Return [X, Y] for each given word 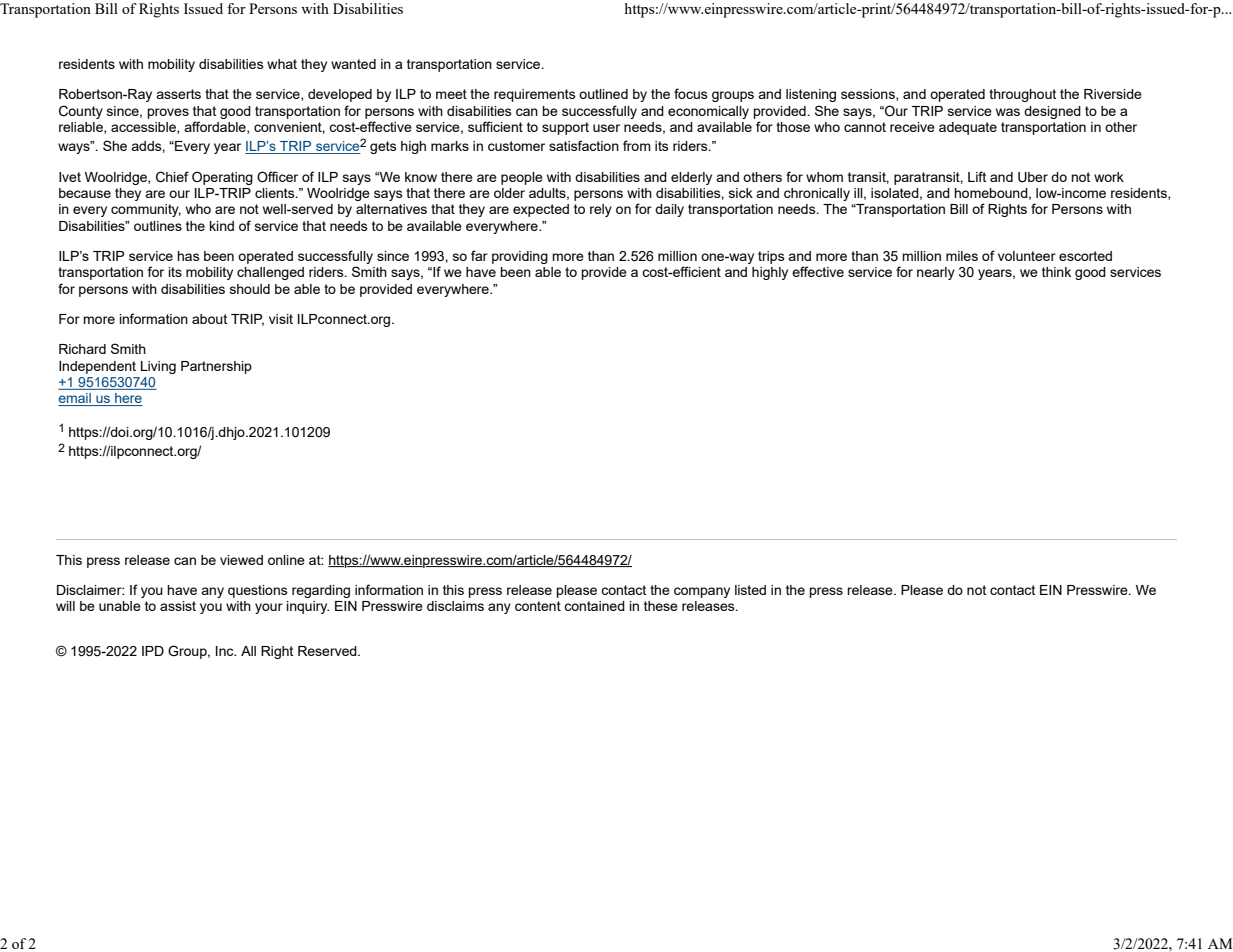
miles [962, 256]
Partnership [216, 367]
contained [594, 606]
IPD [153, 651]
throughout [1022, 95]
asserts [178, 94]
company [702, 592]
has [188, 256]
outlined [603, 94]
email [75, 399]
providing [520, 257]
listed [750, 590]
